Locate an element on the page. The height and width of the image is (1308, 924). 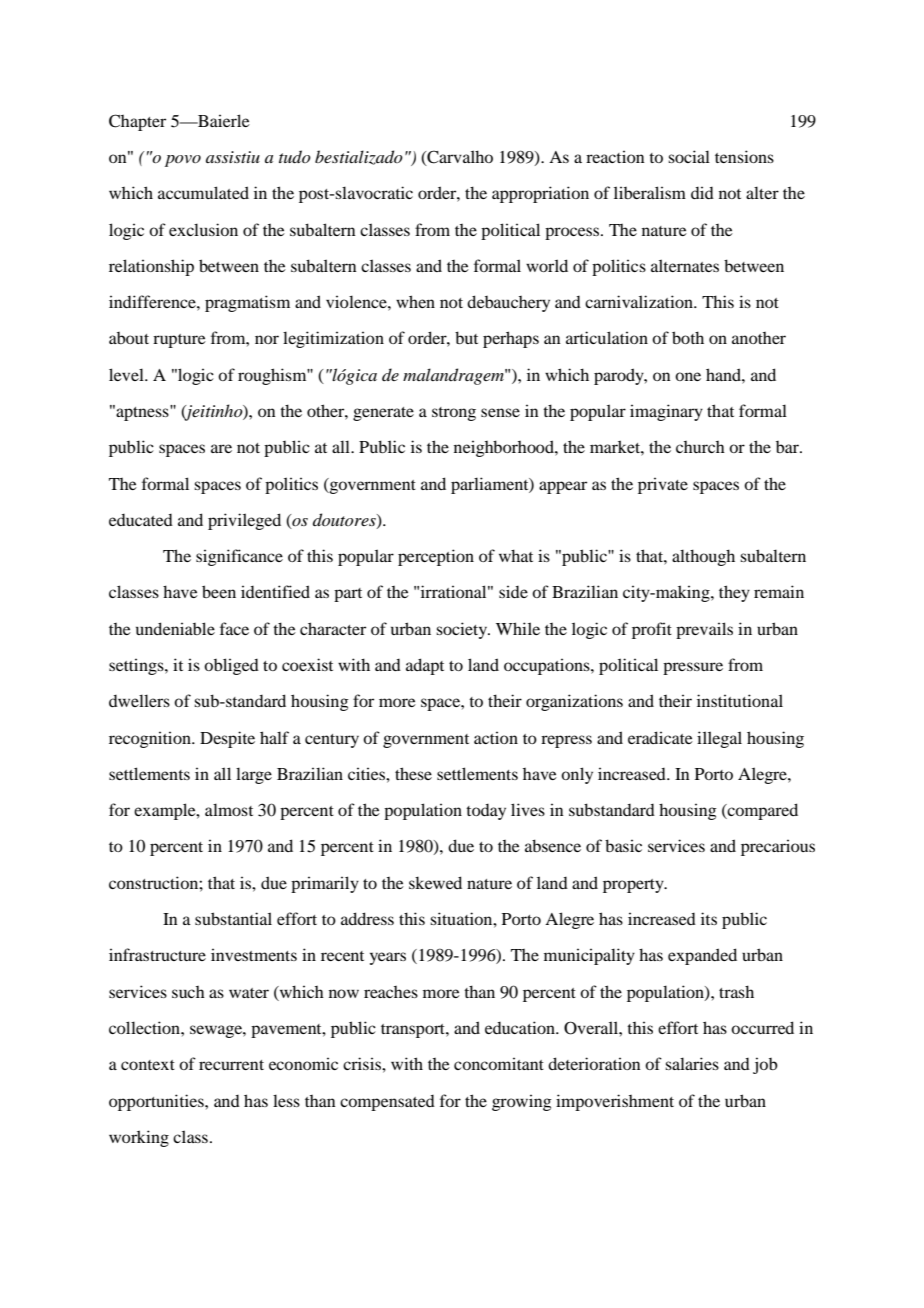
society is located at coordinates (462, 630).
